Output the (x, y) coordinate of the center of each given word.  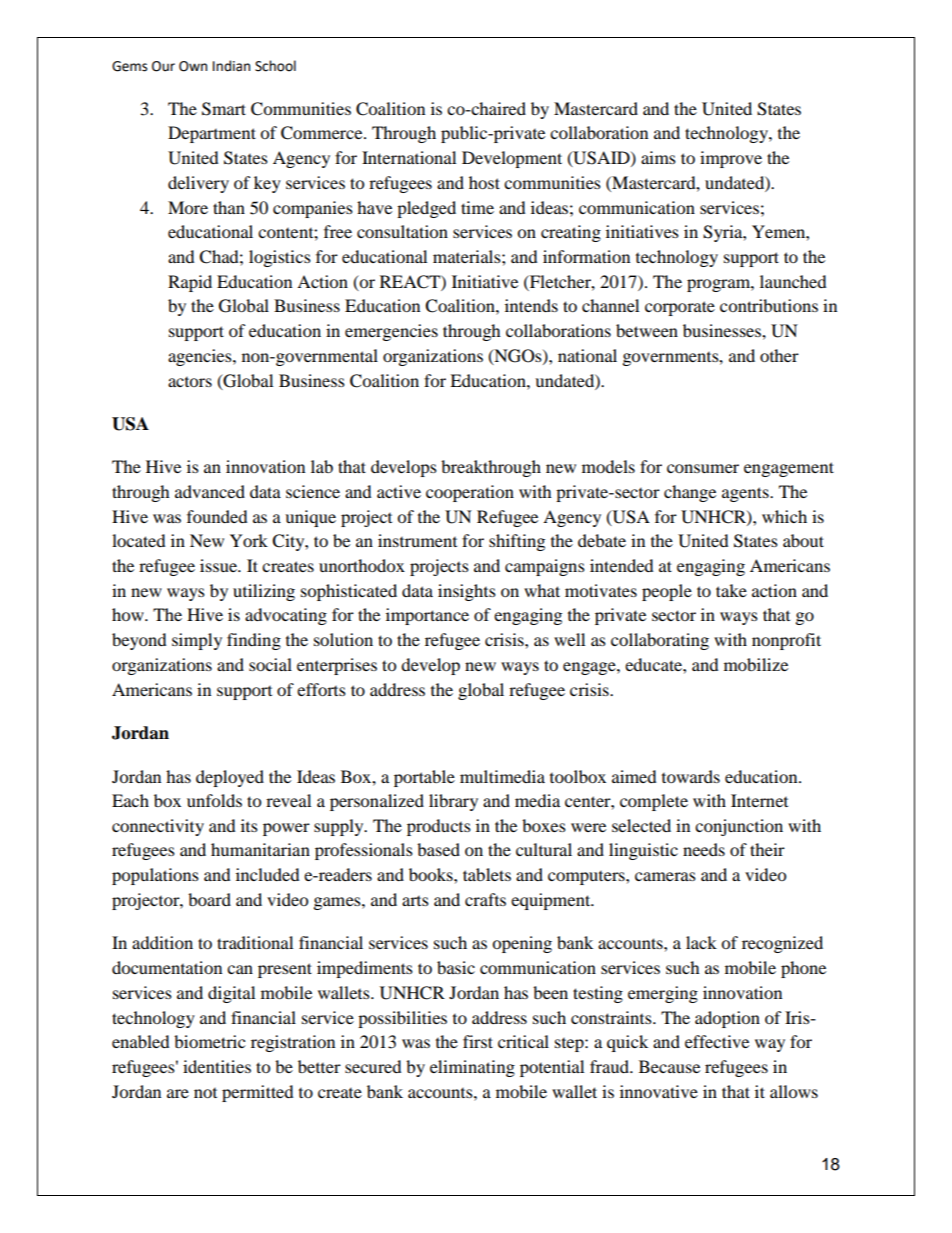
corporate (680, 308)
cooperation (470, 493)
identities (217, 1066)
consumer (703, 468)
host (484, 182)
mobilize (756, 664)
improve (731, 159)
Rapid (190, 283)
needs (704, 849)
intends (531, 305)
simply (197, 641)
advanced (210, 491)
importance (427, 616)
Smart (224, 109)
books (432, 874)
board (209, 899)
